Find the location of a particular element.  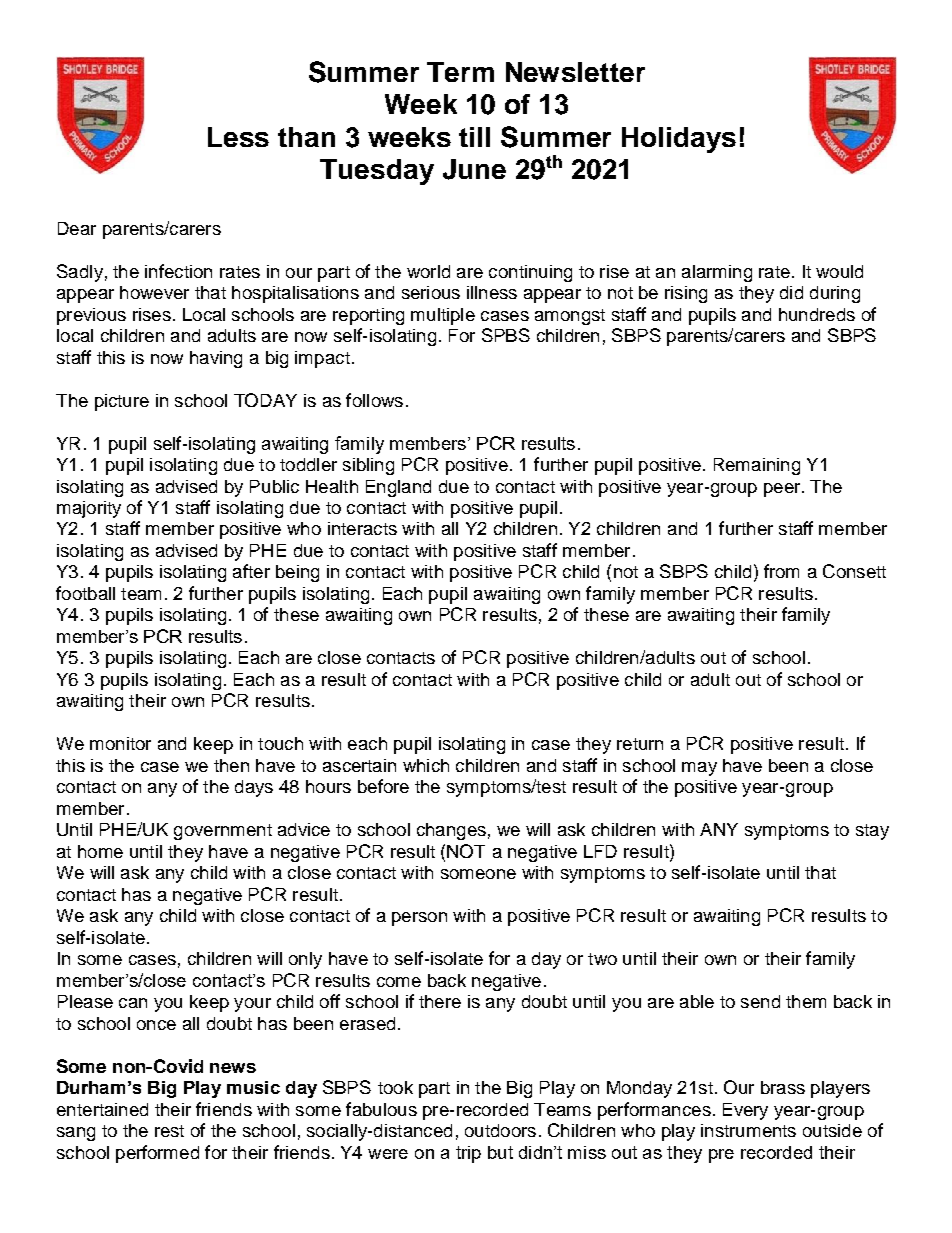

till is located at coordinates (474, 137).
